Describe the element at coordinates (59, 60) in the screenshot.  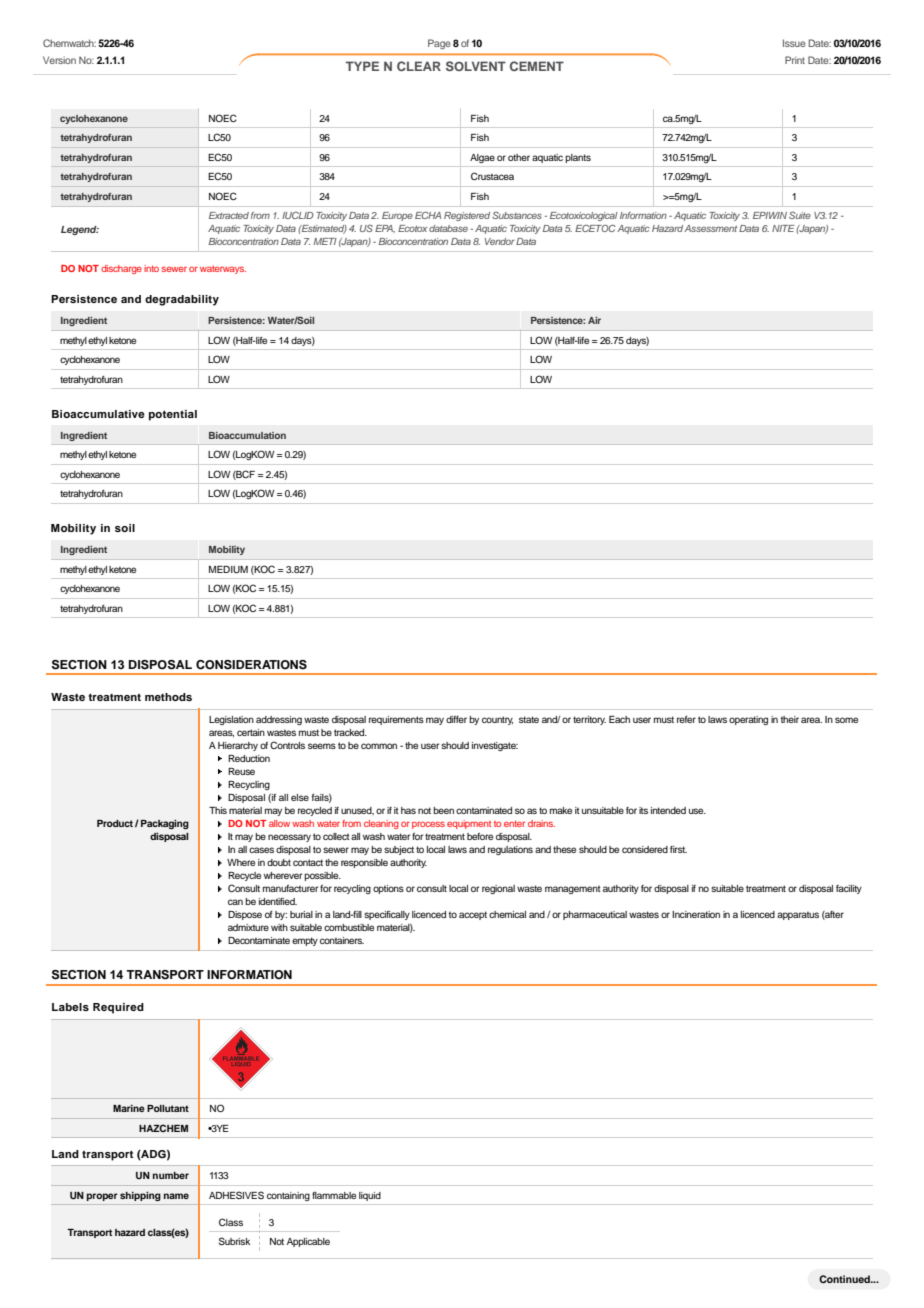
I see `Version` at that location.
